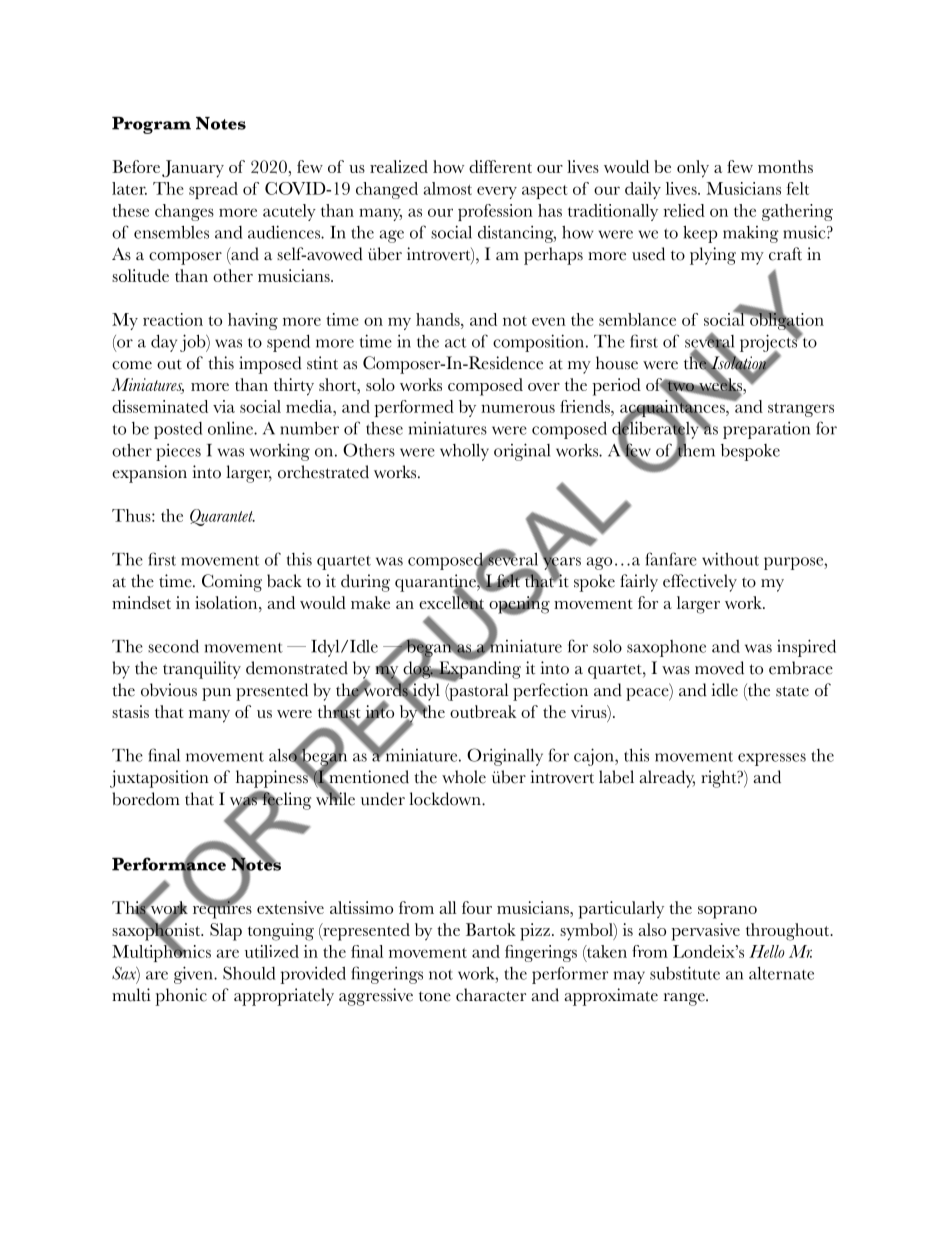 This image has width=952, height=1233. Describe the element at coordinates (194, 975) in the image. I see `given` at that location.
